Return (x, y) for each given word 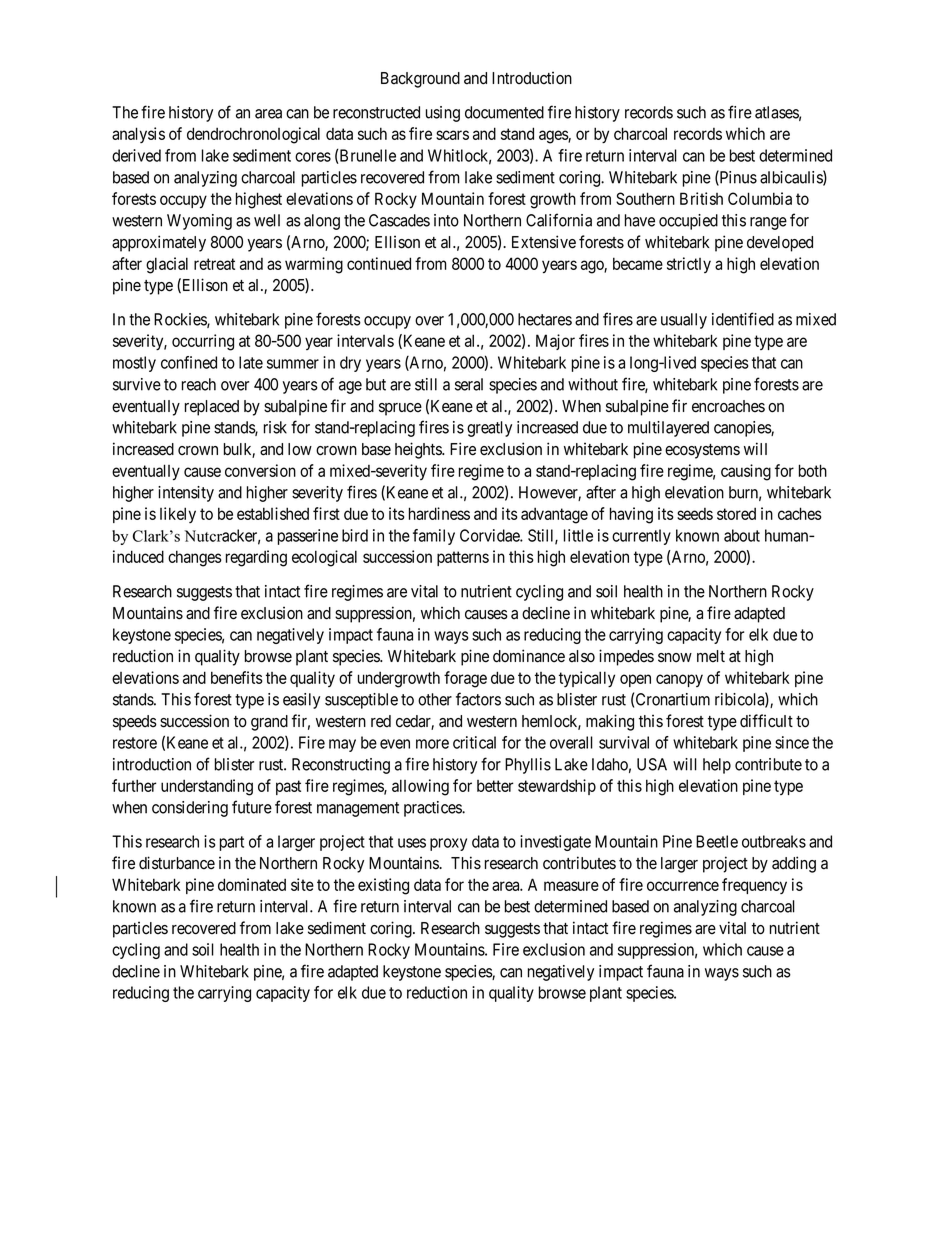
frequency (754, 886)
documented (504, 112)
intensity (186, 494)
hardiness (439, 513)
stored (736, 513)
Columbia (760, 198)
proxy (448, 844)
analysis (138, 135)
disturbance (177, 863)
